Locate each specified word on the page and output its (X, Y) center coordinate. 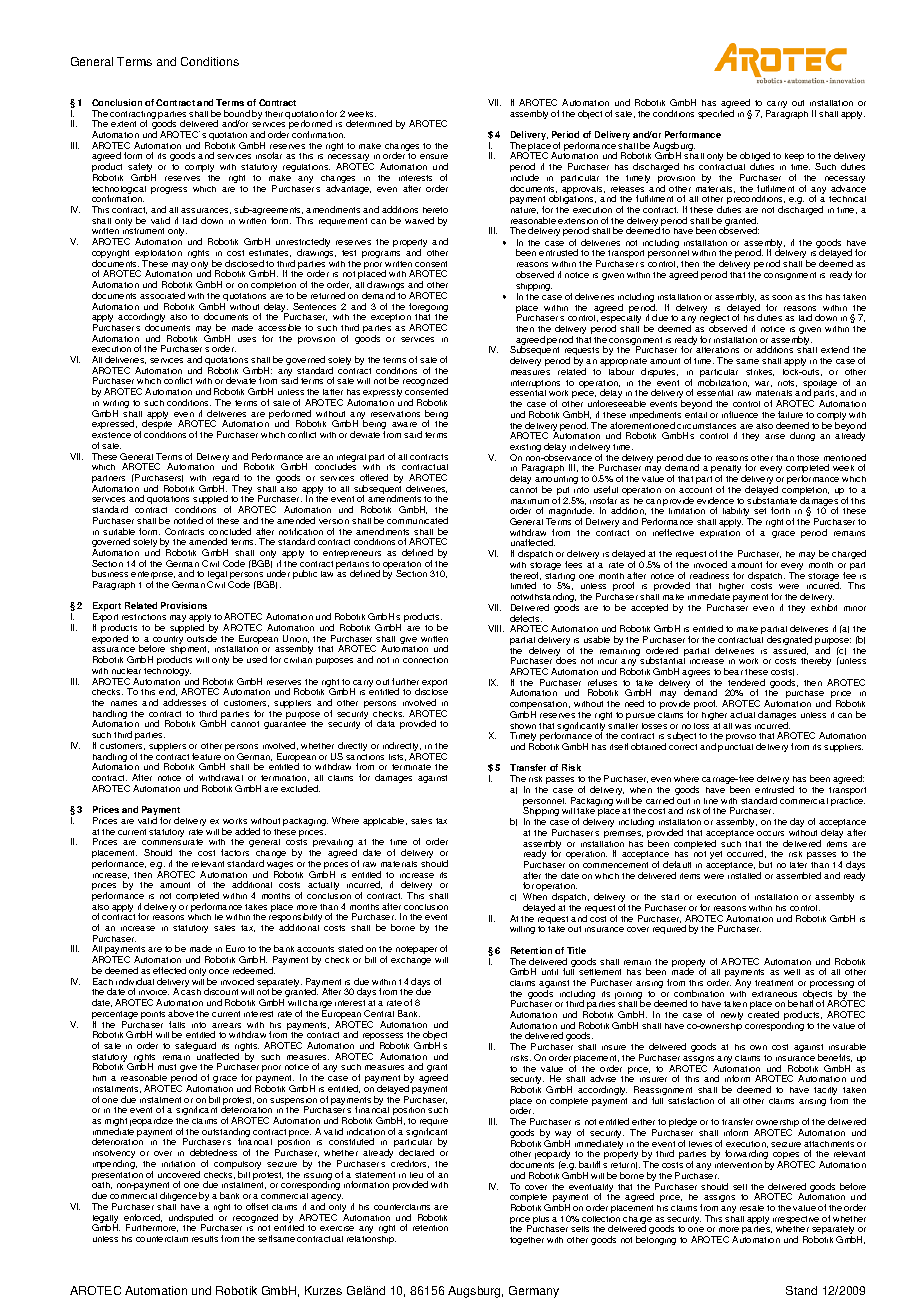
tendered (746, 682)
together (527, 1241)
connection (425, 660)
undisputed (191, 1219)
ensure (434, 156)
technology (167, 672)
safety (142, 169)
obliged (755, 158)
